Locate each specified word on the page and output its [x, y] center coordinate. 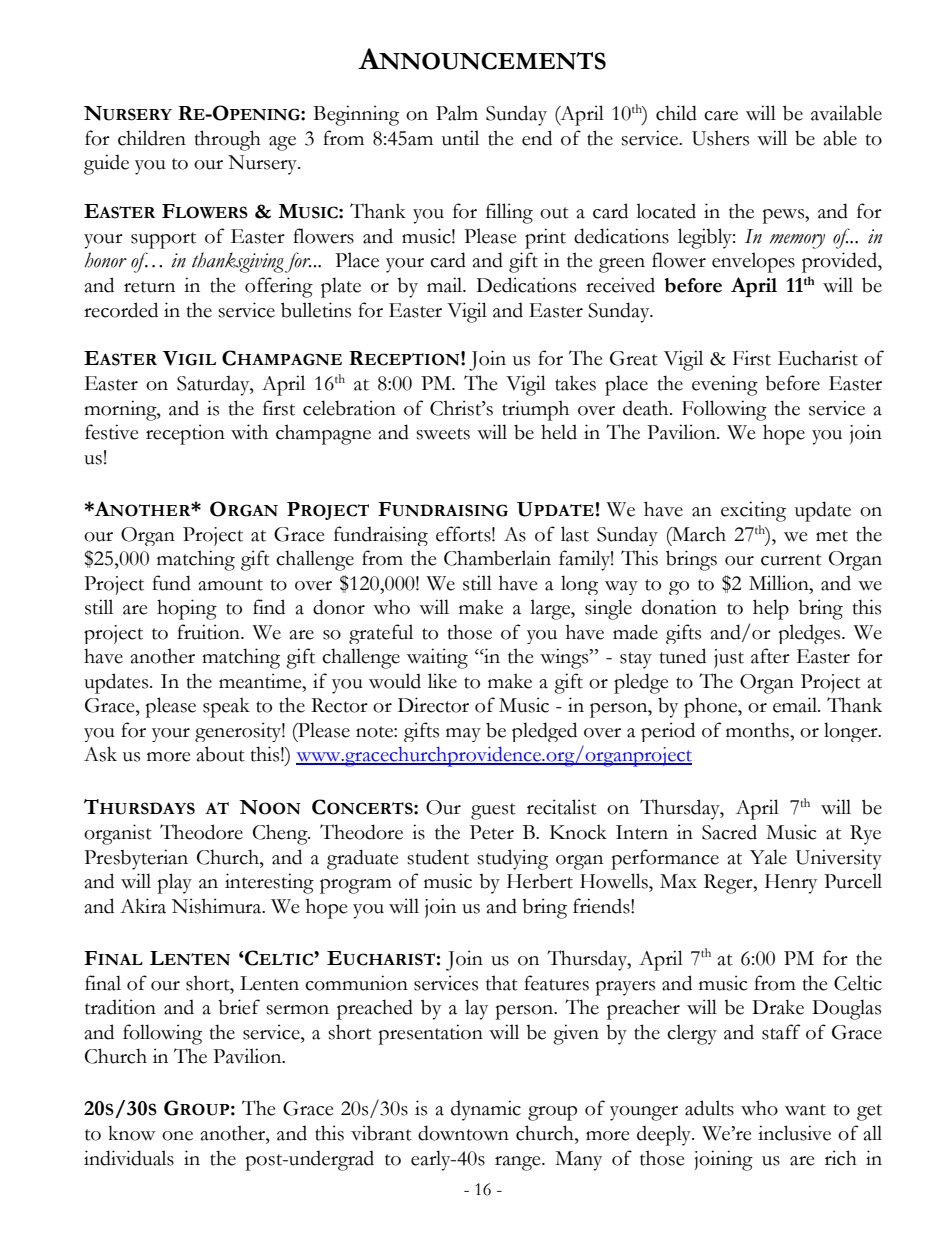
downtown [463, 1133]
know [131, 1133]
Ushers [720, 138]
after [770, 656]
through [228, 140]
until [460, 138]
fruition [209, 632]
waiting [437, 658]
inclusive [794, 1133]
